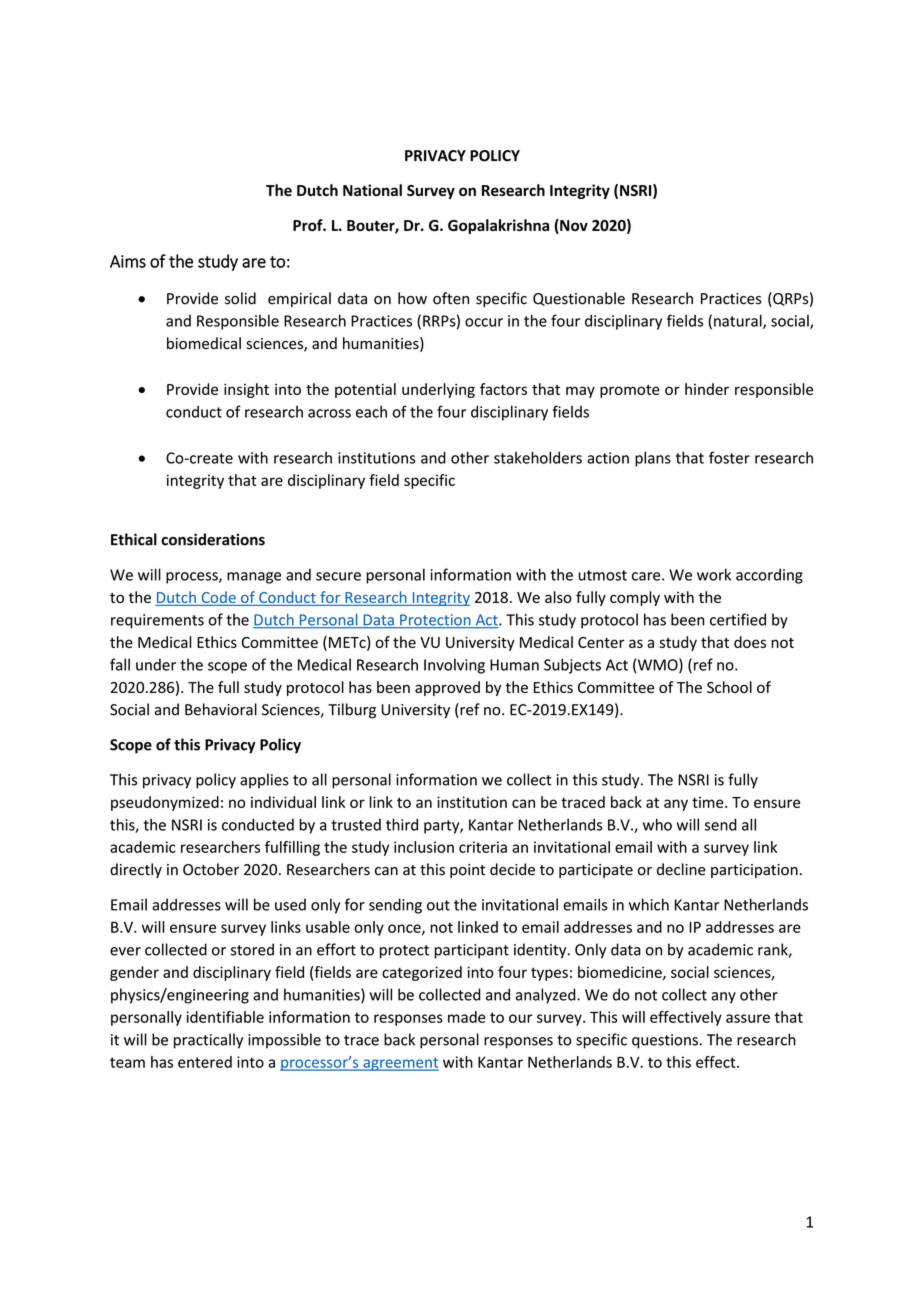 The height and width of the screenshot is (1308, 924). What do you see at coordinates (709, 802) in the screenshot?
I see `time` at bounding box center [709, 802].
